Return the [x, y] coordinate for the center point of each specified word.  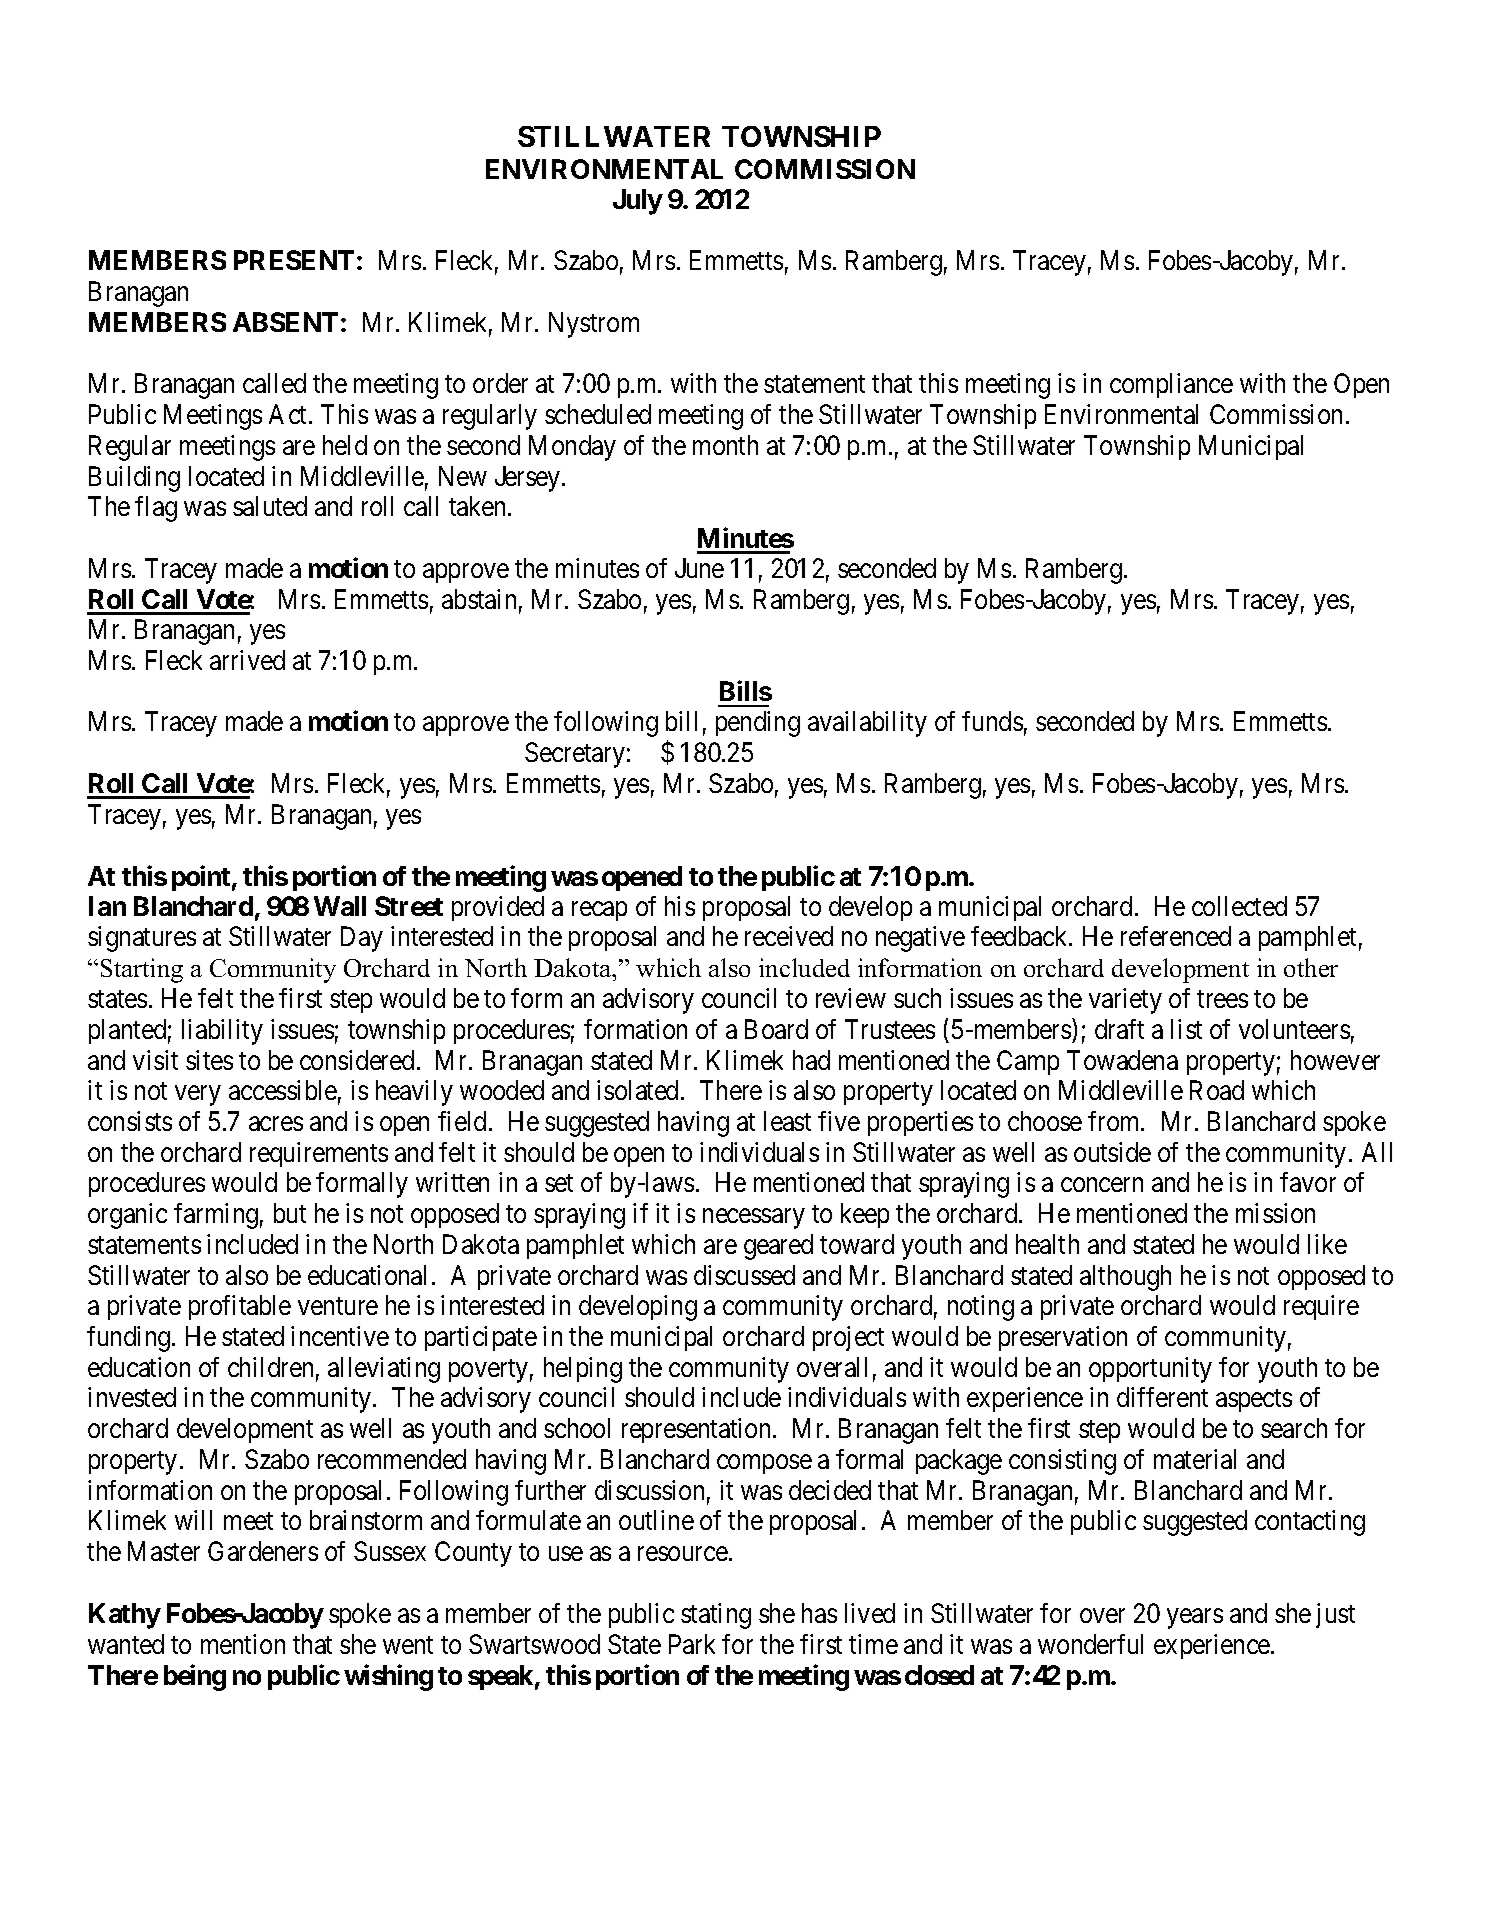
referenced [1176, 936]
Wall [340, 906]
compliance [1171, 385]
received [789, 936]
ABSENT [285, 322]
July [638, 202]
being [195, 1677]
